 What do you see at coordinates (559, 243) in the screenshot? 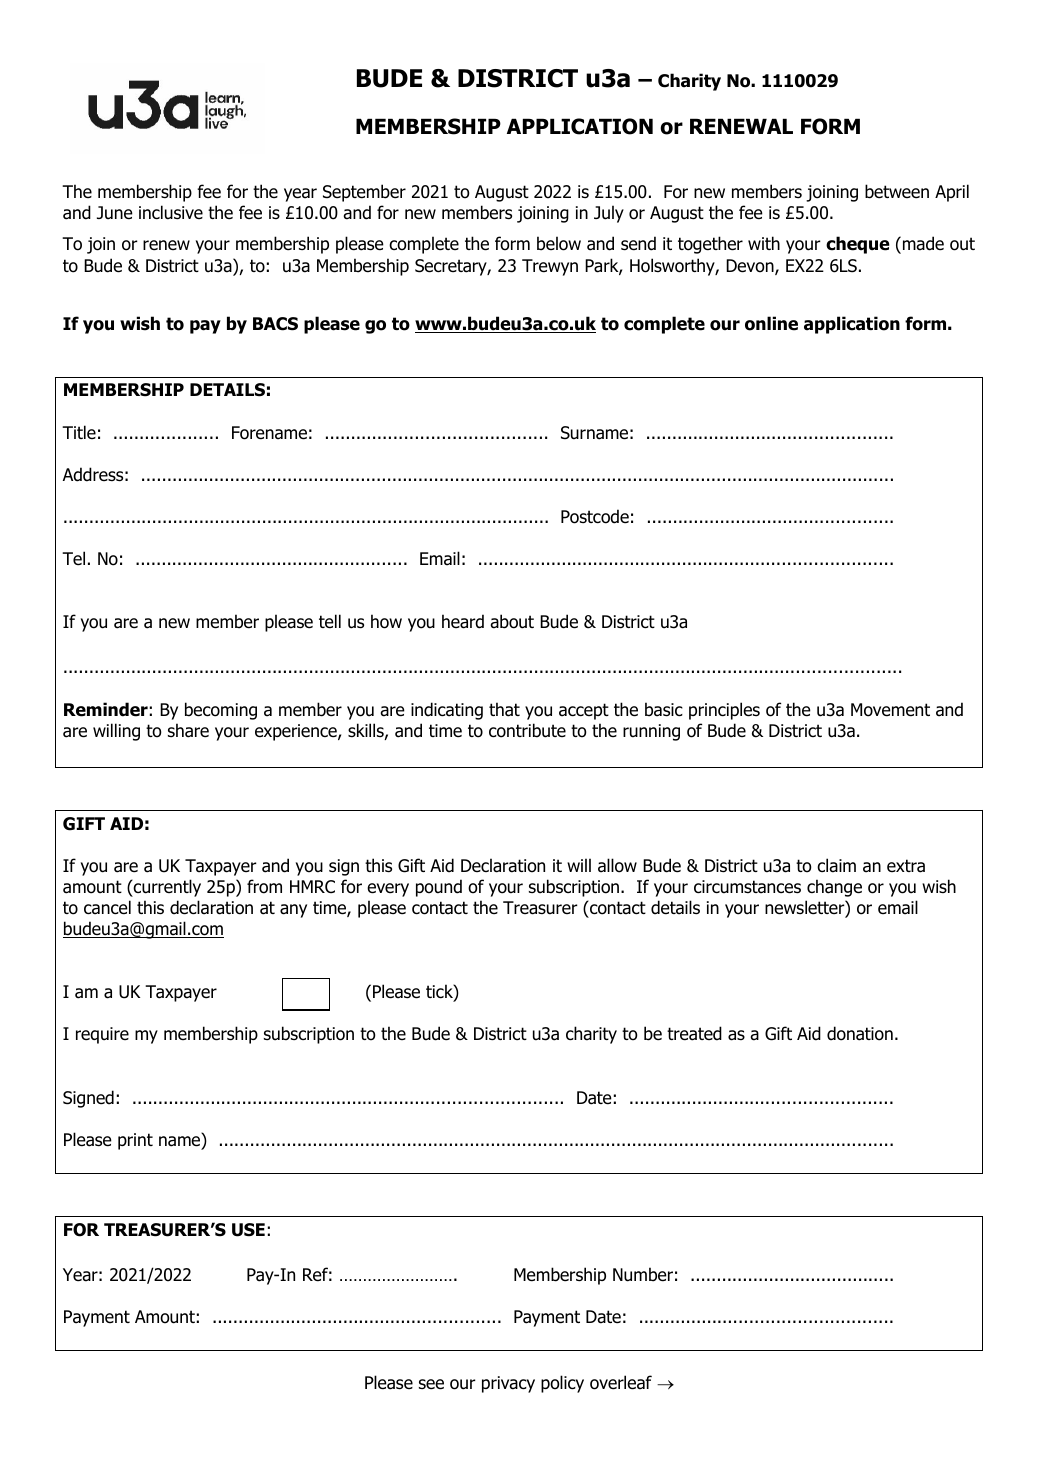
I see `below` at bounding box center [559, 243].
